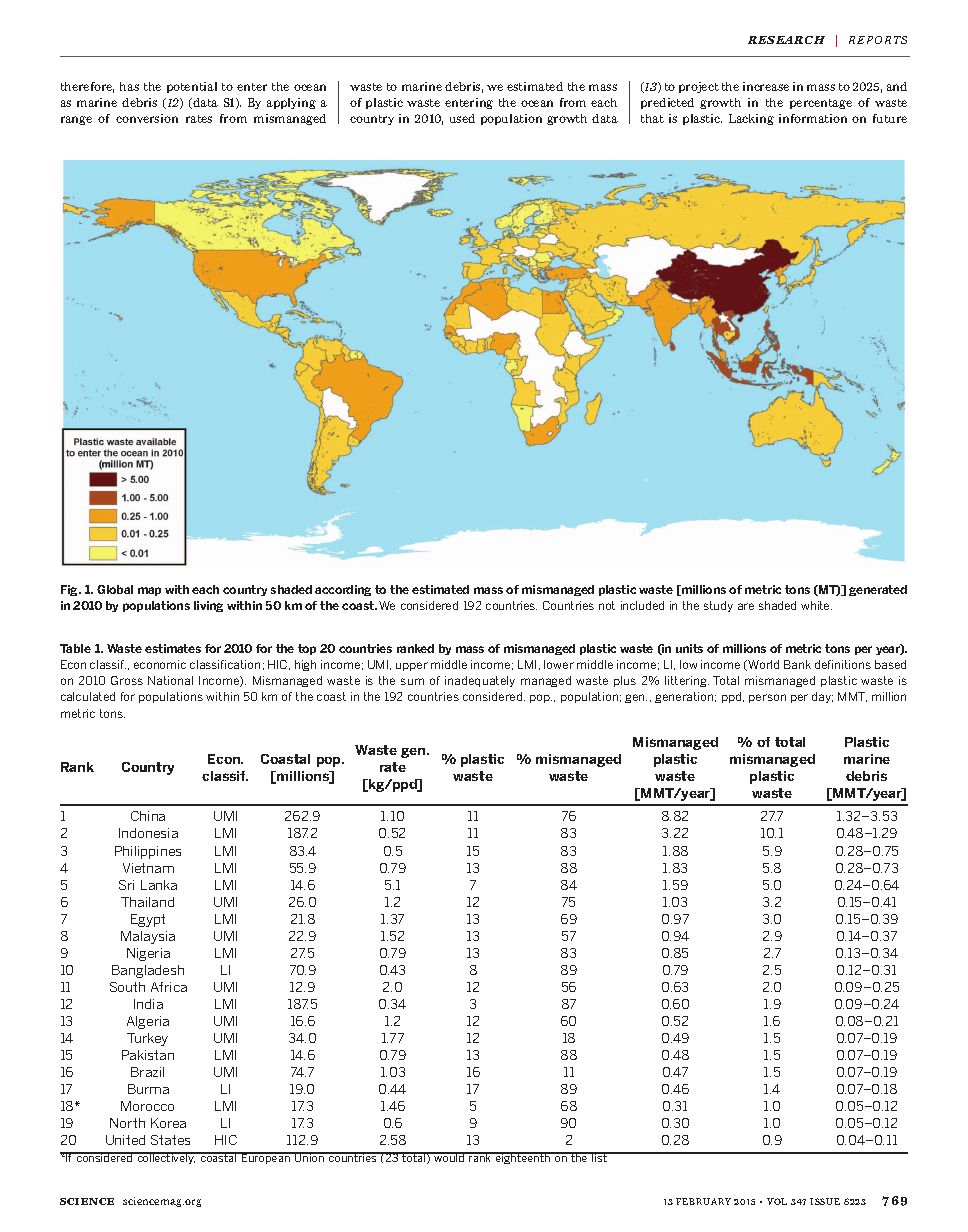  What do you see at coordinates (462, 118) in the screenshot?
I see `used` at bounding box center [462, 118].
